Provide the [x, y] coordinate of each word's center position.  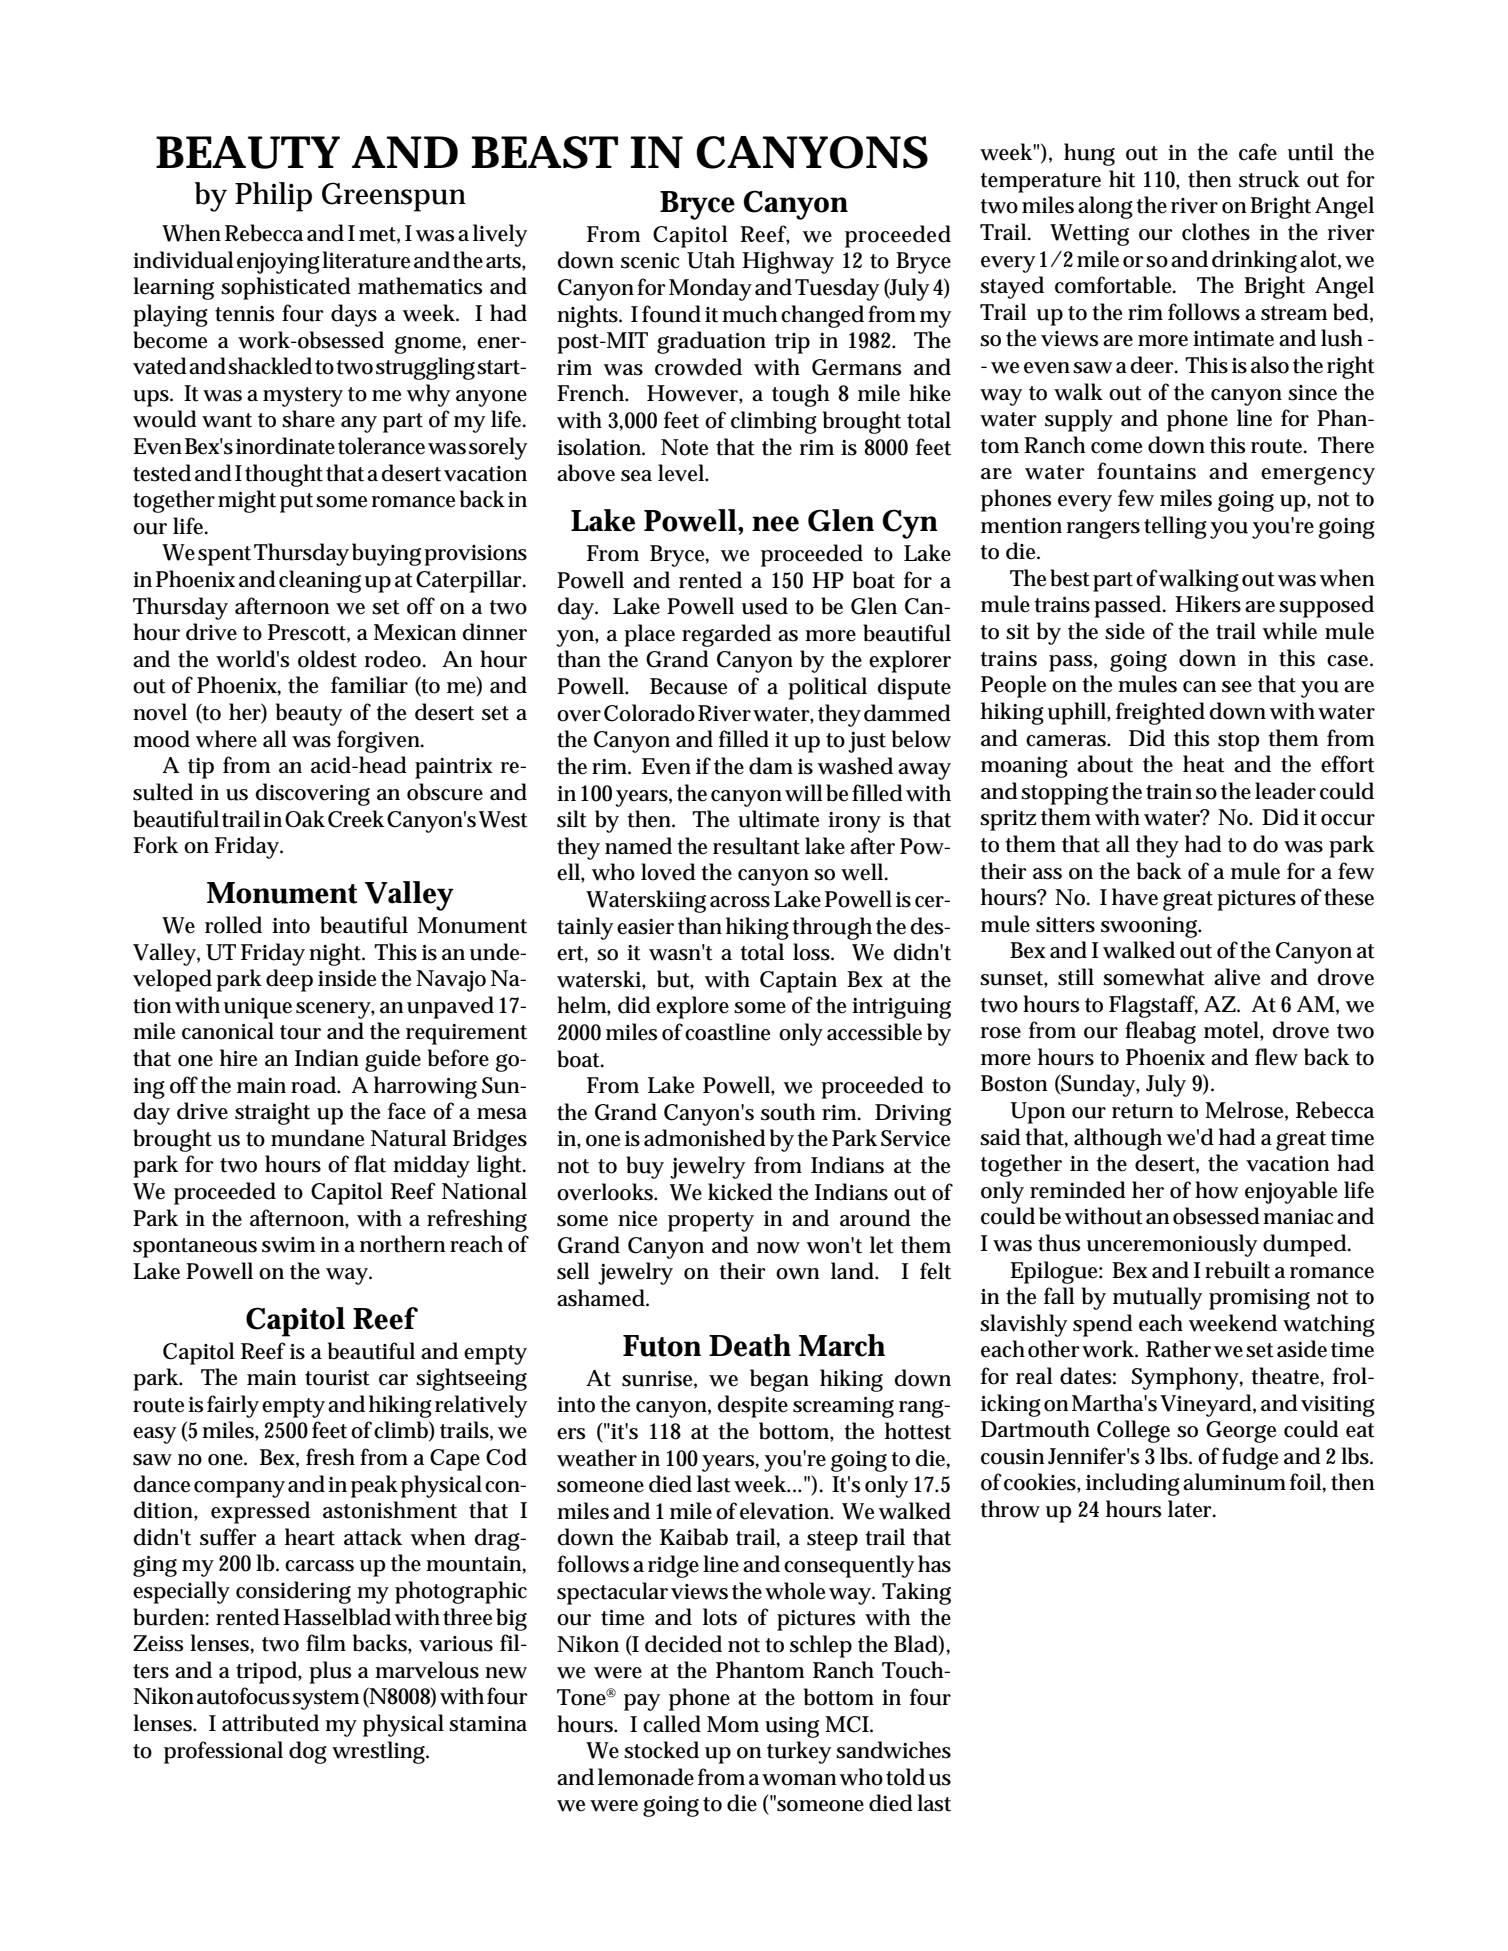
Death [750, 1345]
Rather [1178, 1349]
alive [1237, 977]
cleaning [320, 581]
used [765, 606]
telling [1175, 527]
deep [289, 980]
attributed [270, 1723]
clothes [1216, 232]
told [905, 1777]
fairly [233, 1406]
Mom [733, 1724]
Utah [711, 260]
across [740, 902]
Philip [273, 197]
